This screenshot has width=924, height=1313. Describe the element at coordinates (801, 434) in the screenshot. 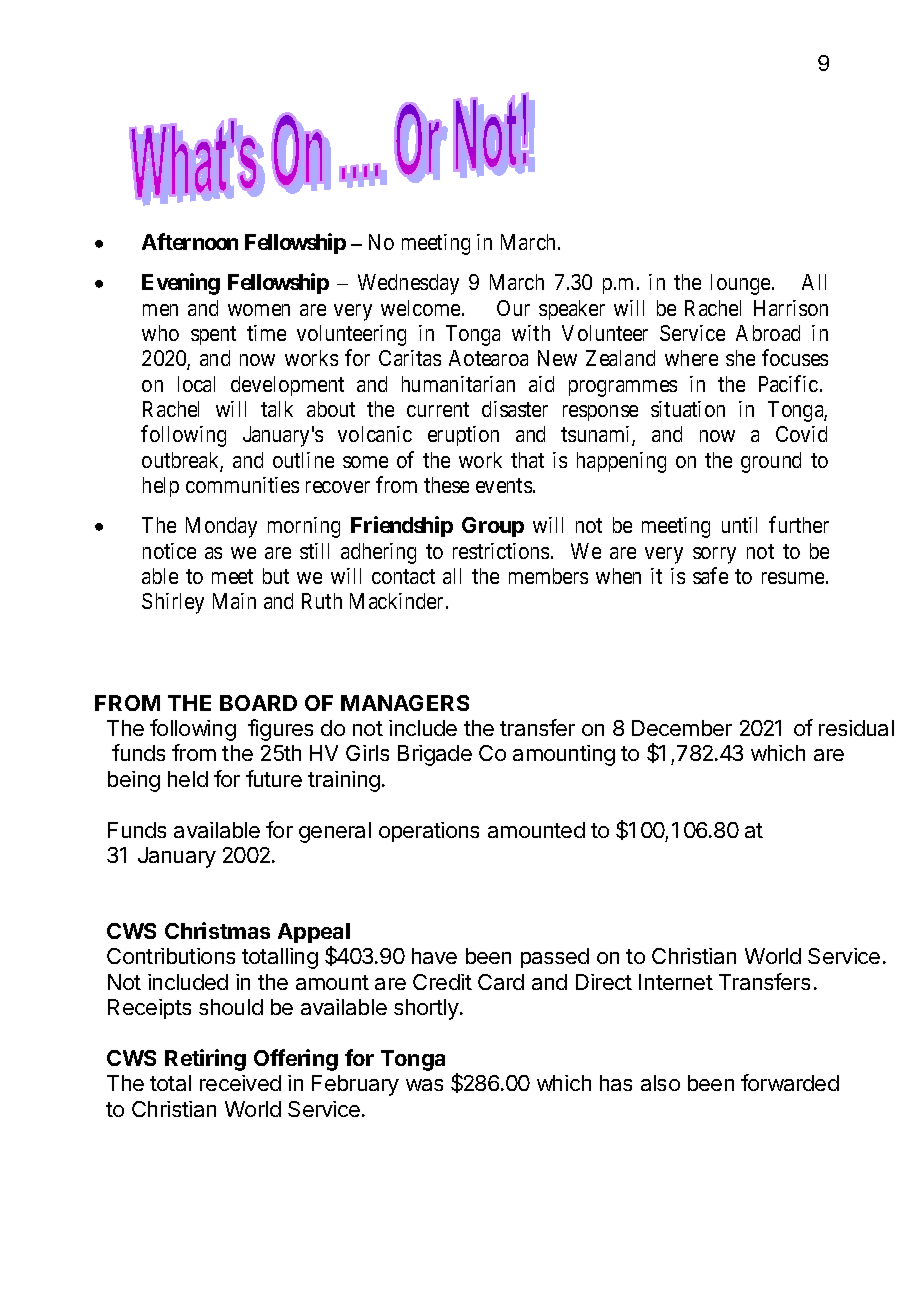

I see `Covid` at that location.
